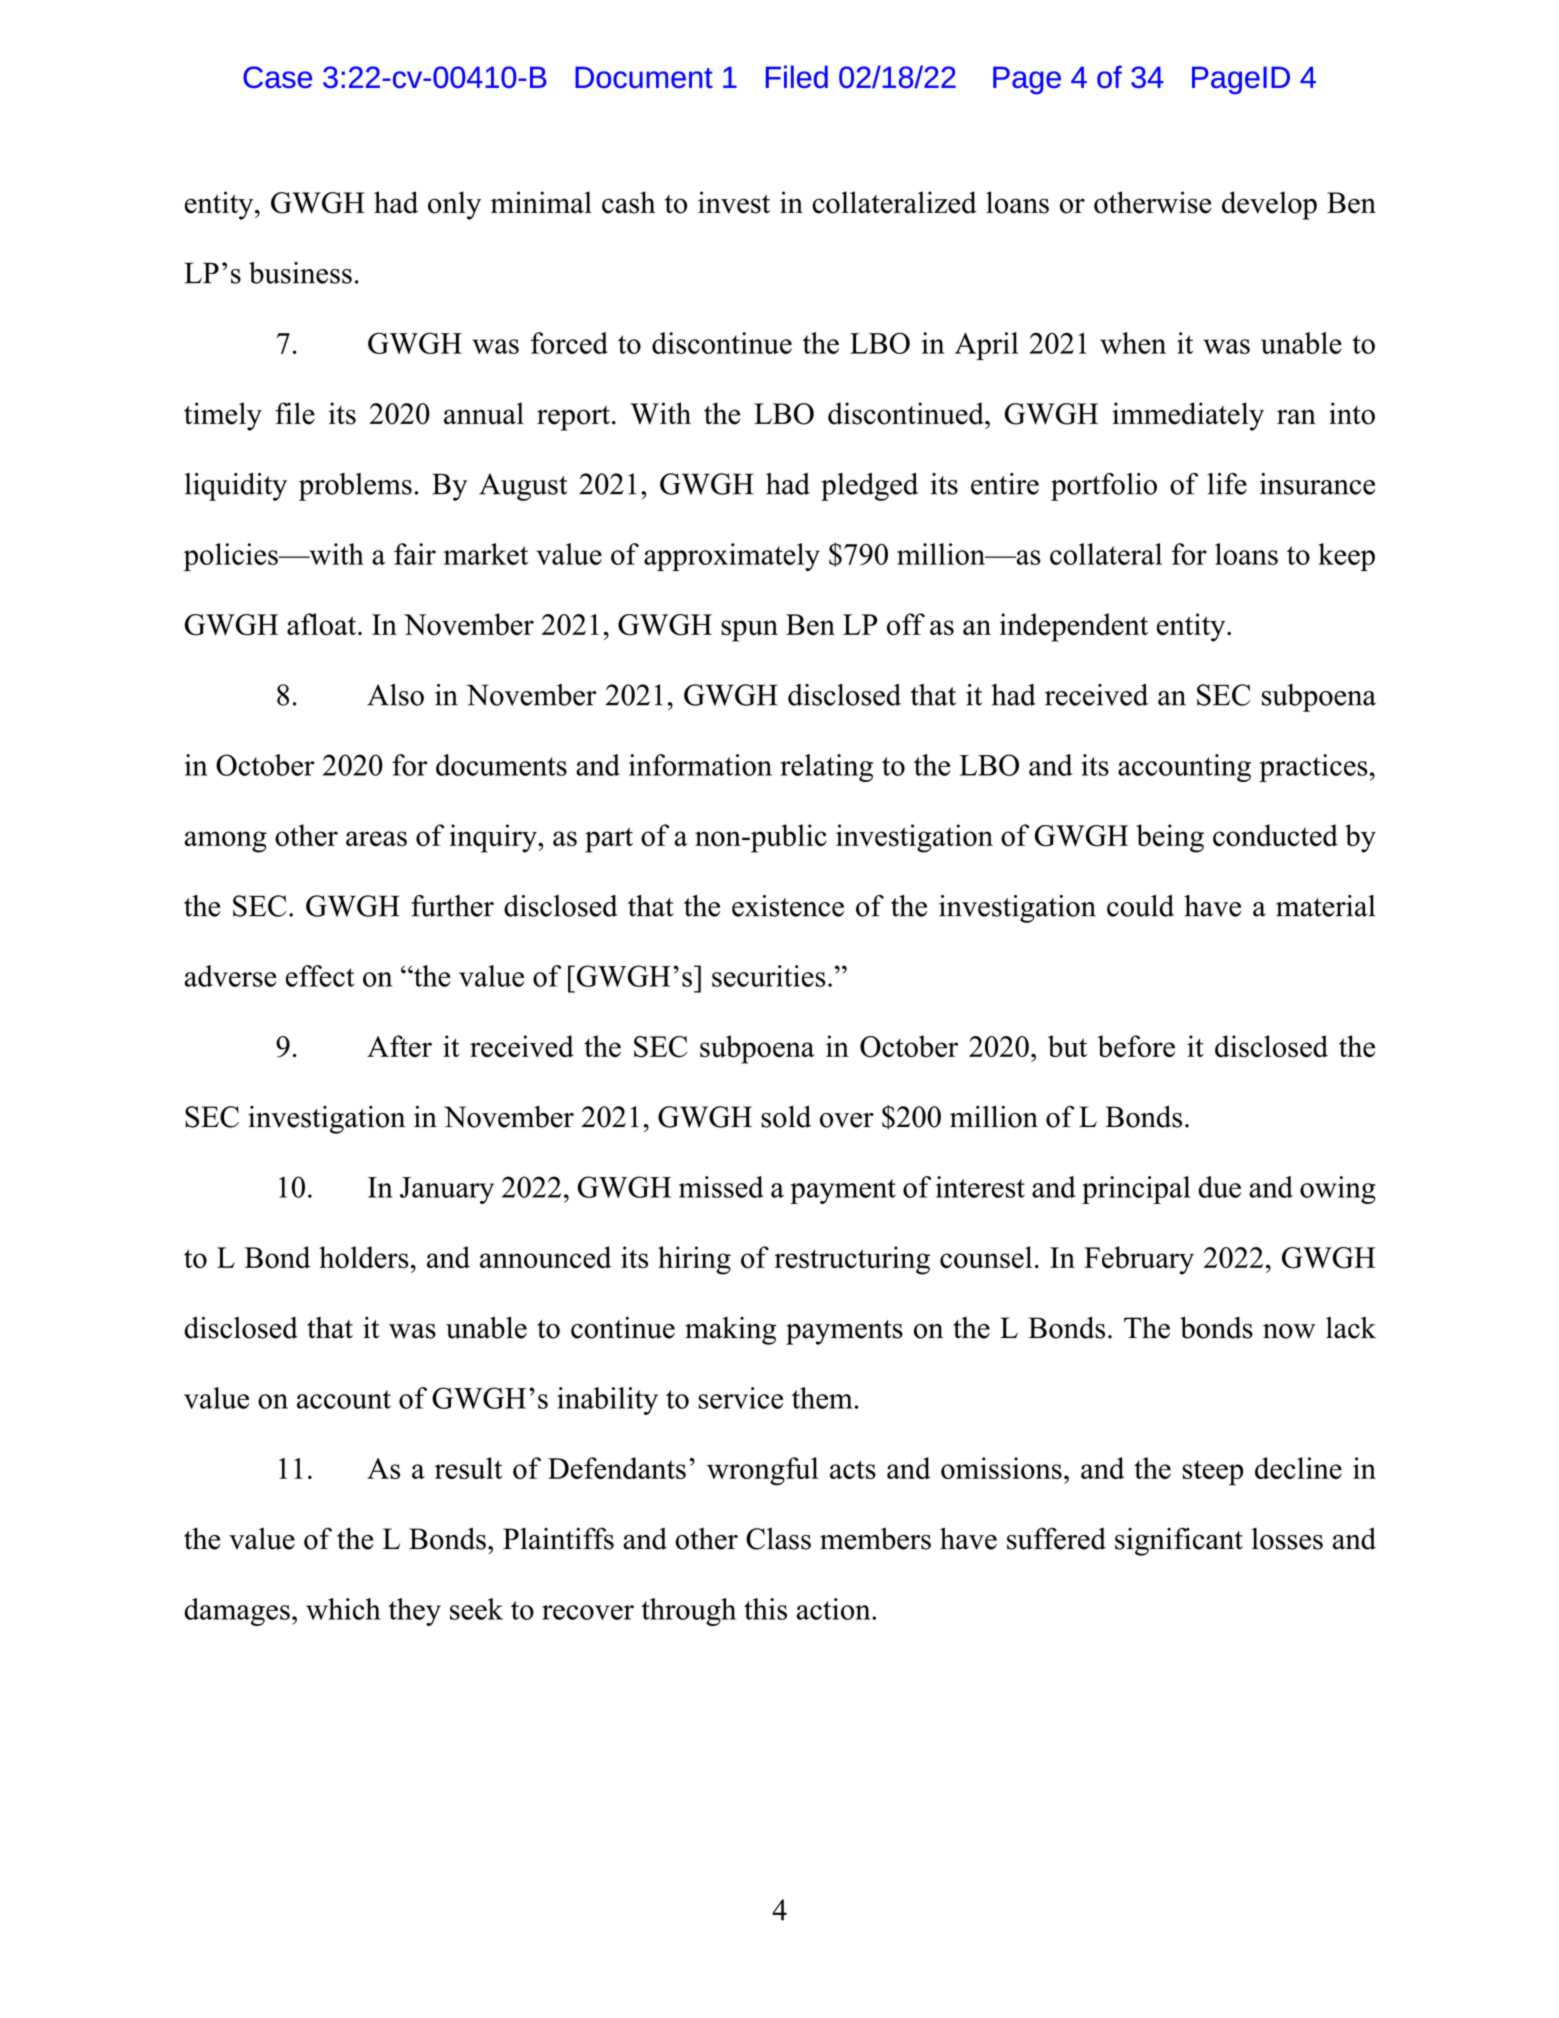 This document has height=2018, width=1559. I want to click on pledged, so click(869, 487).
